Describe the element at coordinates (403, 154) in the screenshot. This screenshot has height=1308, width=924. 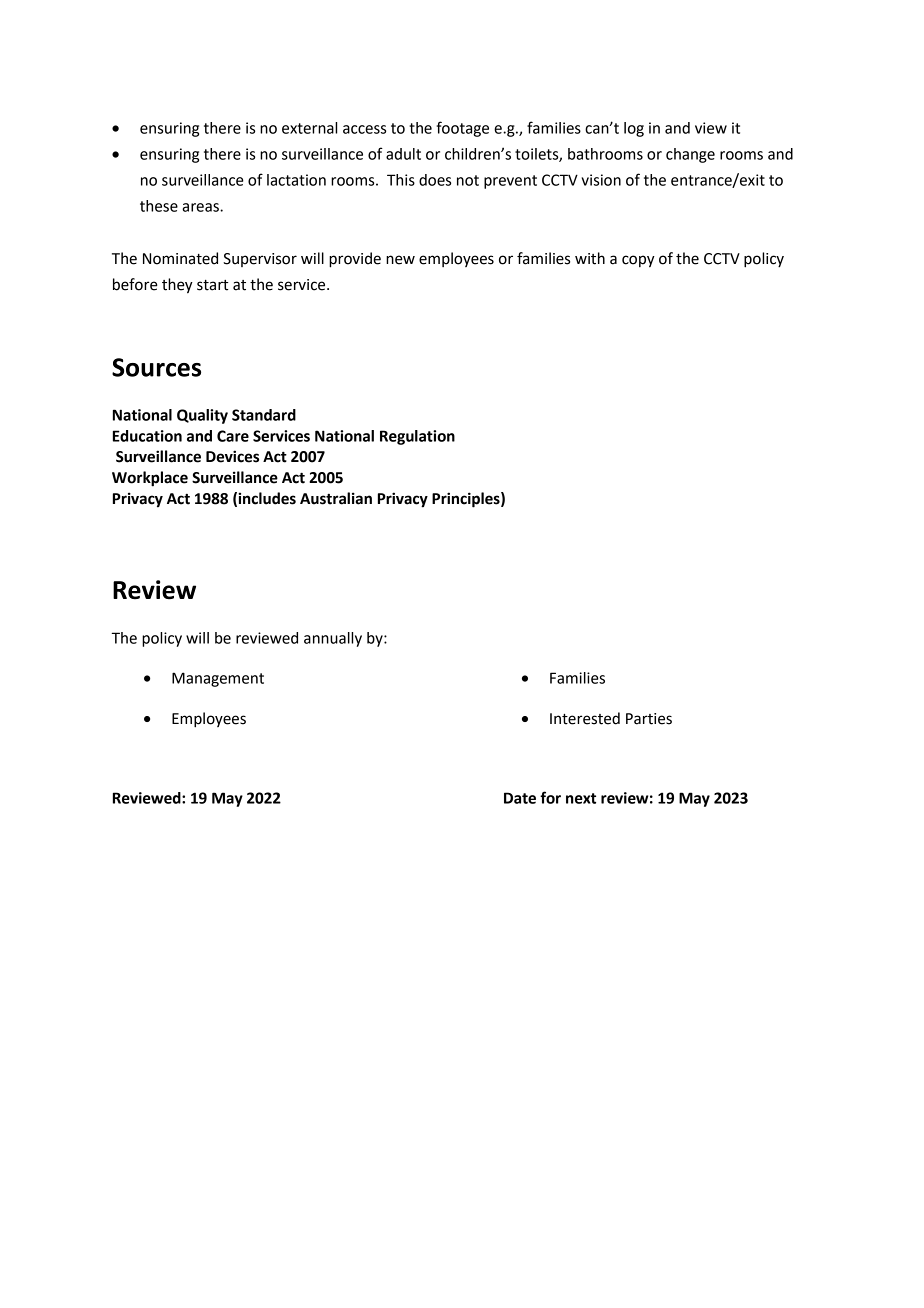
I see `adult` at that location.
